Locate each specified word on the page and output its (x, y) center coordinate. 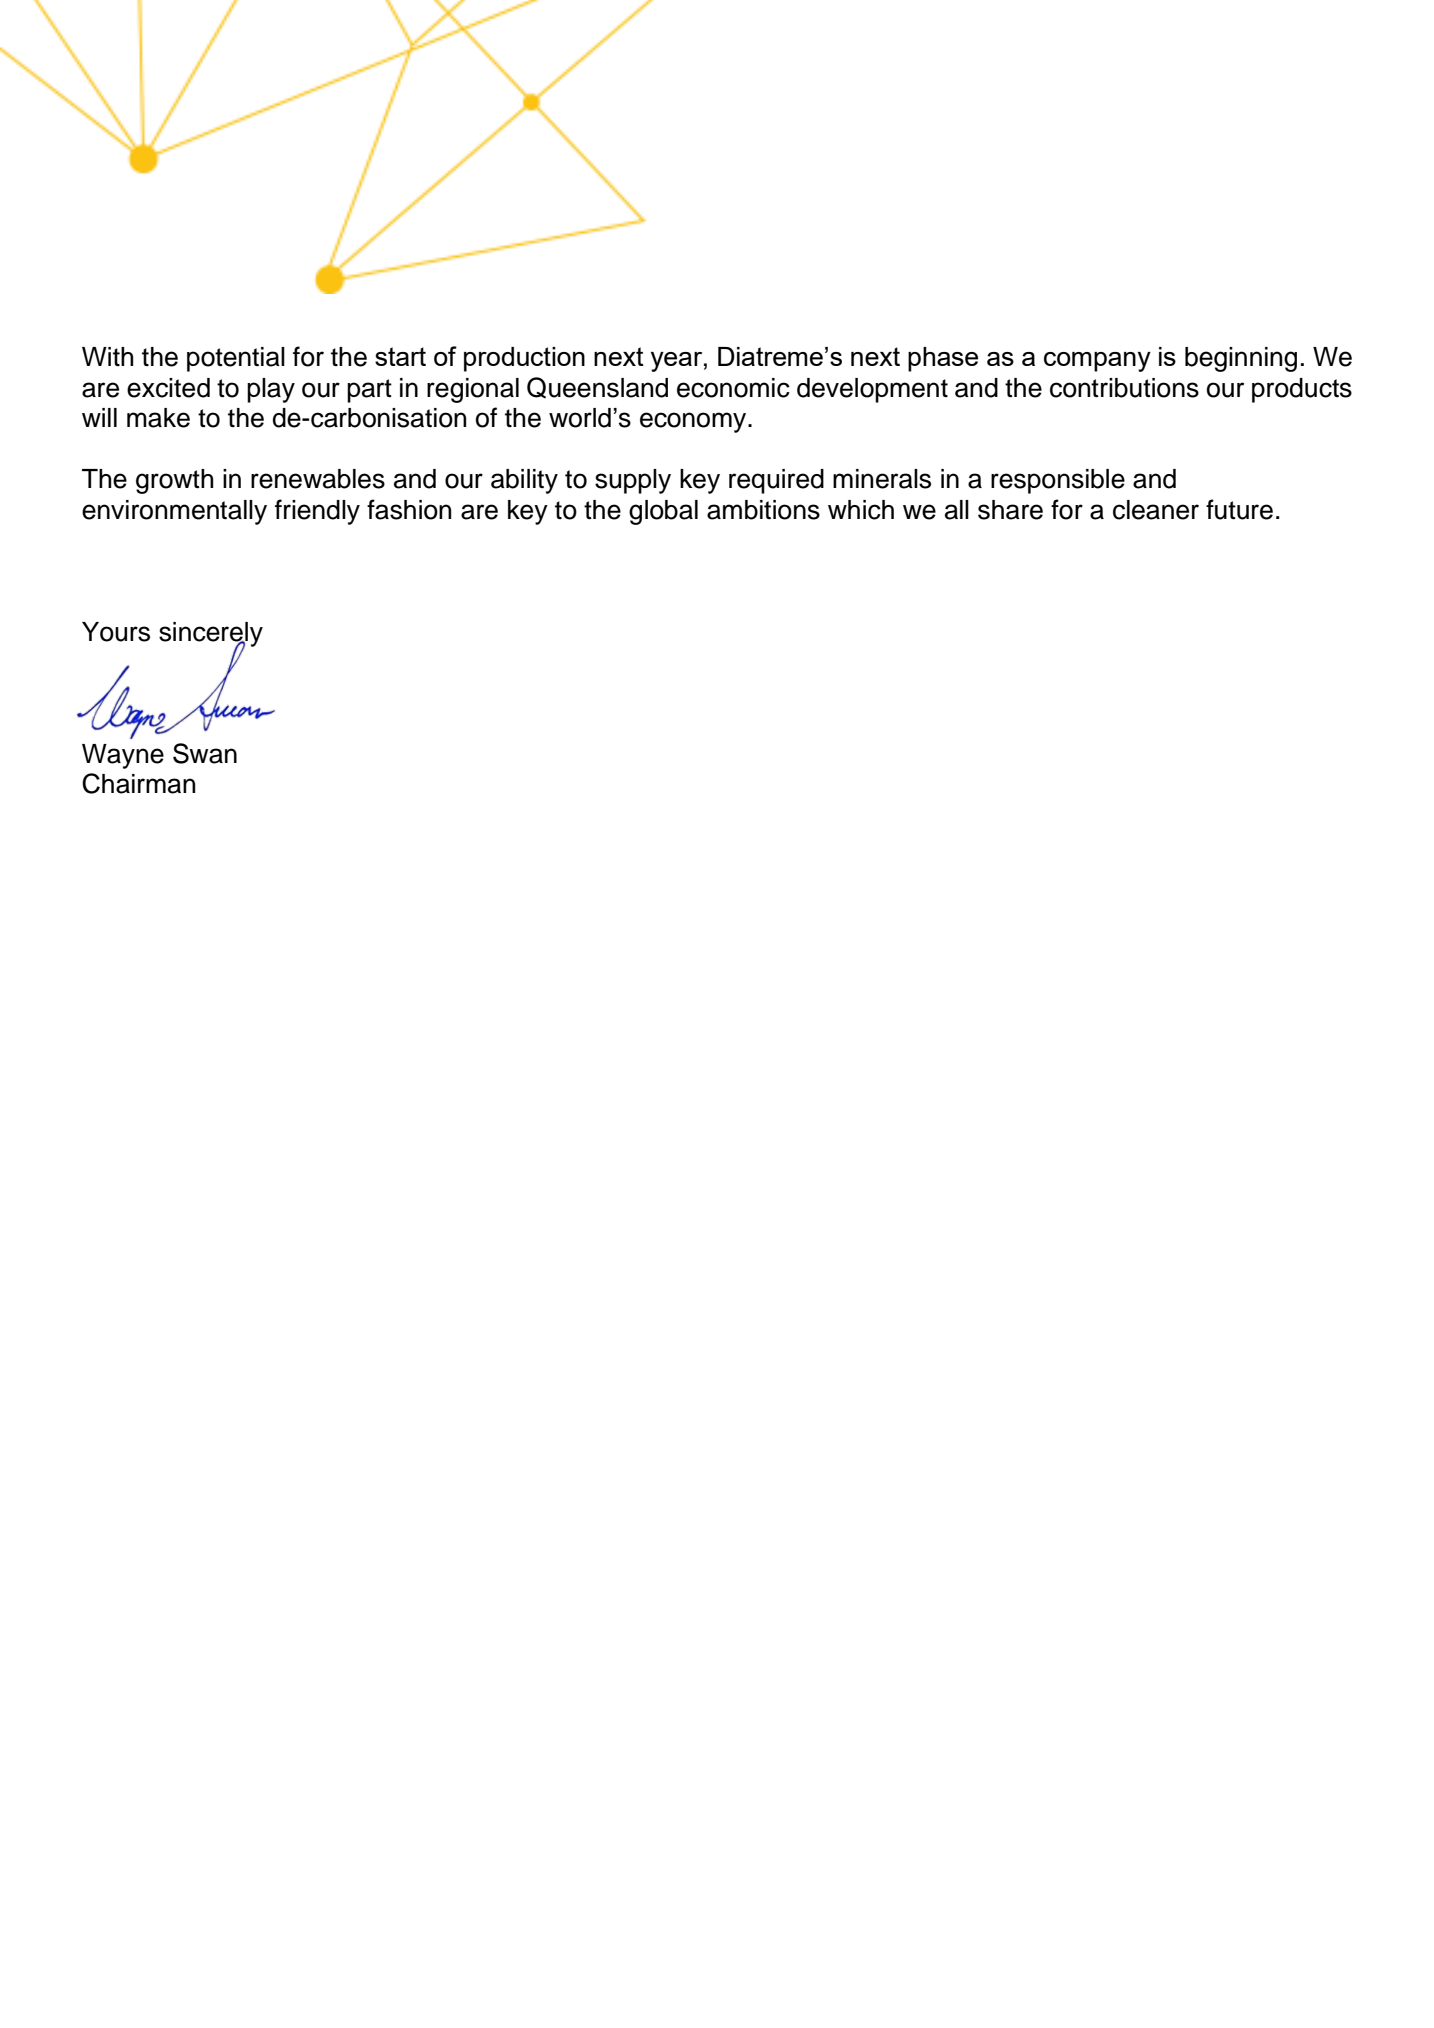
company (1097, 362)
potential (236, 359)
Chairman (138, 783)
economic (733, 388)
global (663, 512)
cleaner (1156, 510)
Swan (205, 753)
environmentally (174, 512)
